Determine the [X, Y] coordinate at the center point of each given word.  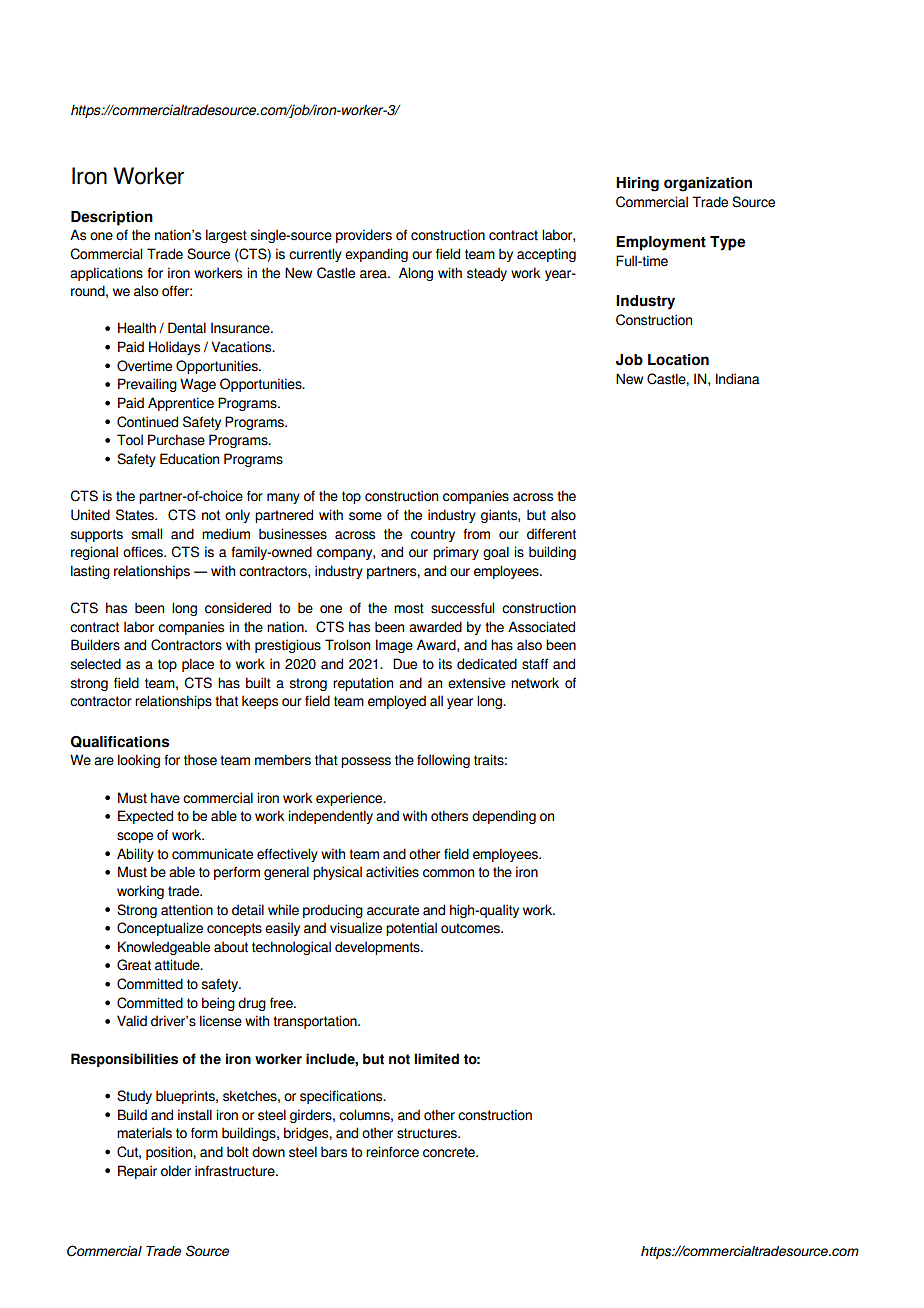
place [198, 665]
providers [364, 236]
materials [144, 1133]
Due [405, 664]
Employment [661, 243]
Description [112, 218]
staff [535, 664]
